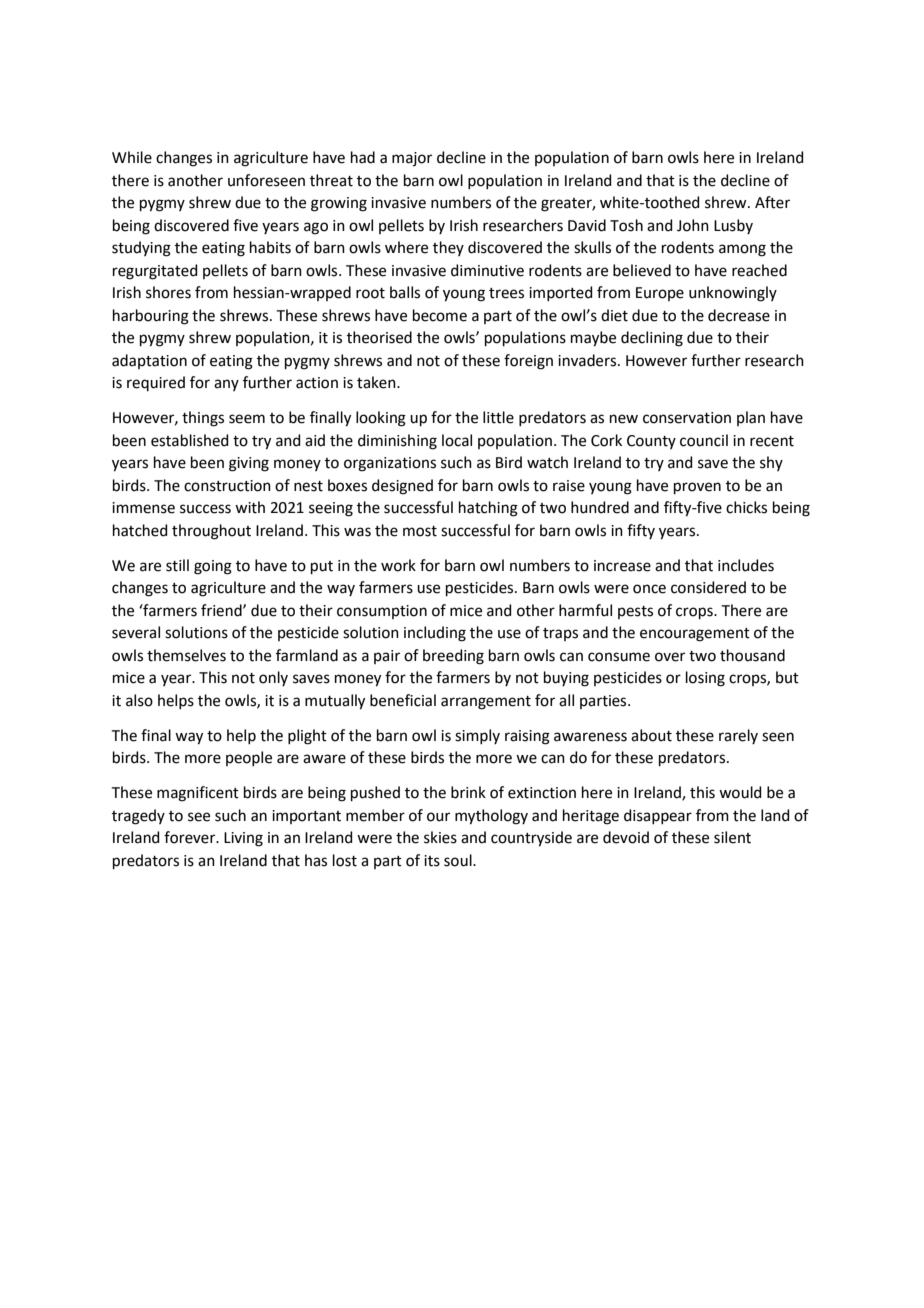 This screenshot has width=924, height=1308. I want to click on silent, so click(732, 837).
